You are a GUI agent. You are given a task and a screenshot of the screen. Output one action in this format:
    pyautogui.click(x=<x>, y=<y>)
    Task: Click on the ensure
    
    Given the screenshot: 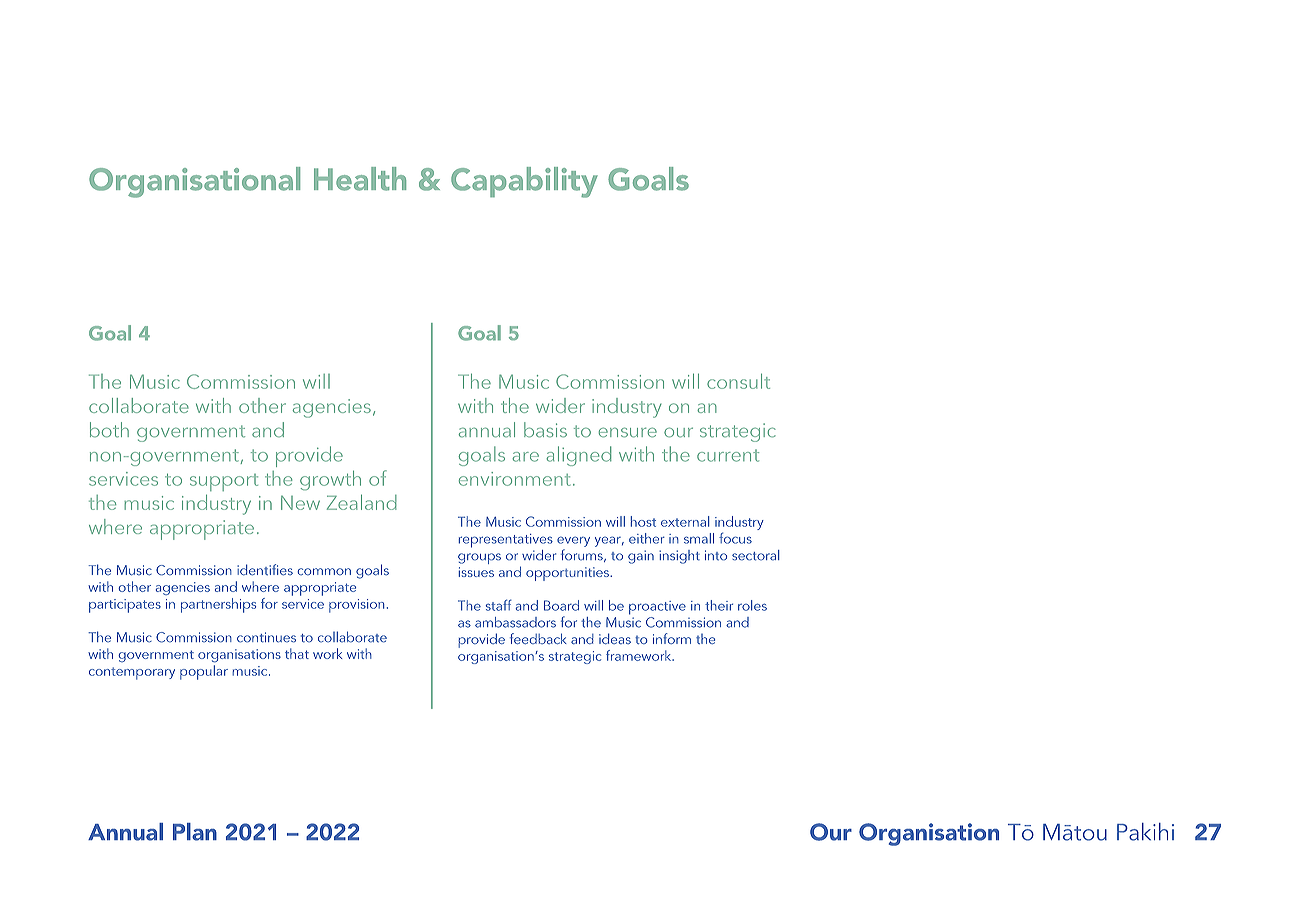 What is the action you would take?
    pyautogui.click(x=628, y=432)
